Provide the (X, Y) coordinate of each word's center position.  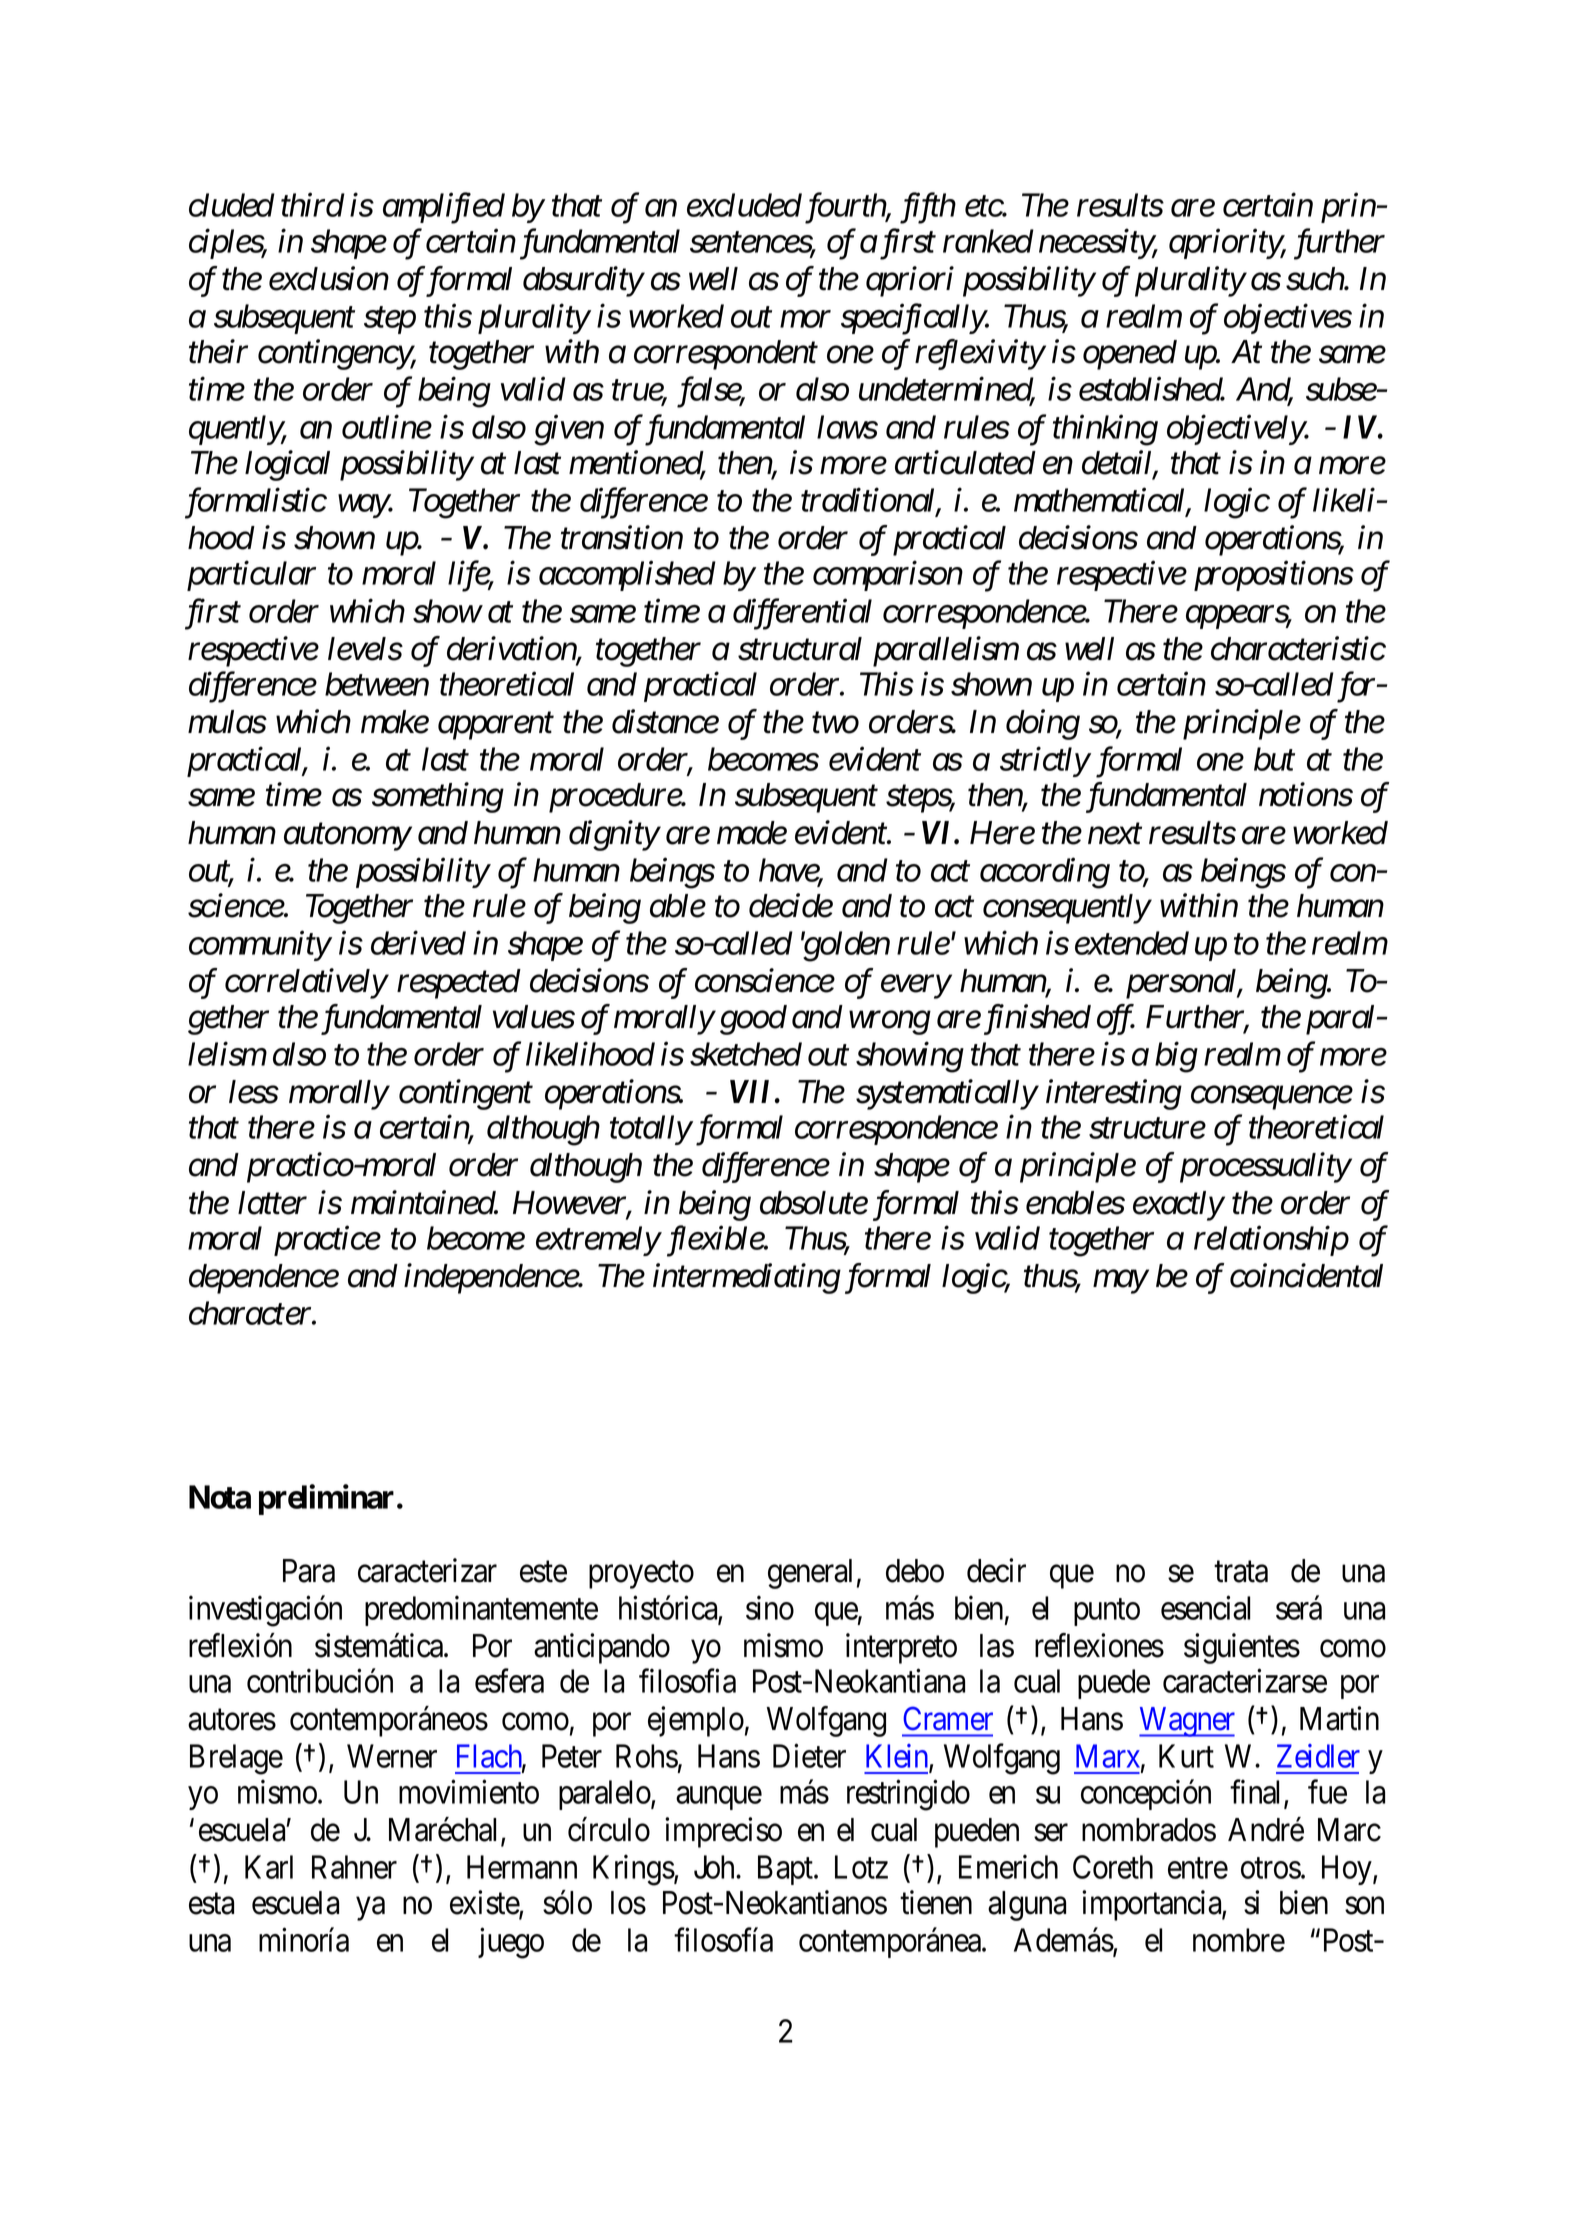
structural (800, 649)
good (753, 1020)
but (1274, 759)
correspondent (726, 355)
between (377, 684)
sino (770, 1608)
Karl (269, 1867)
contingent (466, 1095)
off (1116, 1019)
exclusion (329, 278)
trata (1241, 1572)
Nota (220, 1497)
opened (1130, 355)
